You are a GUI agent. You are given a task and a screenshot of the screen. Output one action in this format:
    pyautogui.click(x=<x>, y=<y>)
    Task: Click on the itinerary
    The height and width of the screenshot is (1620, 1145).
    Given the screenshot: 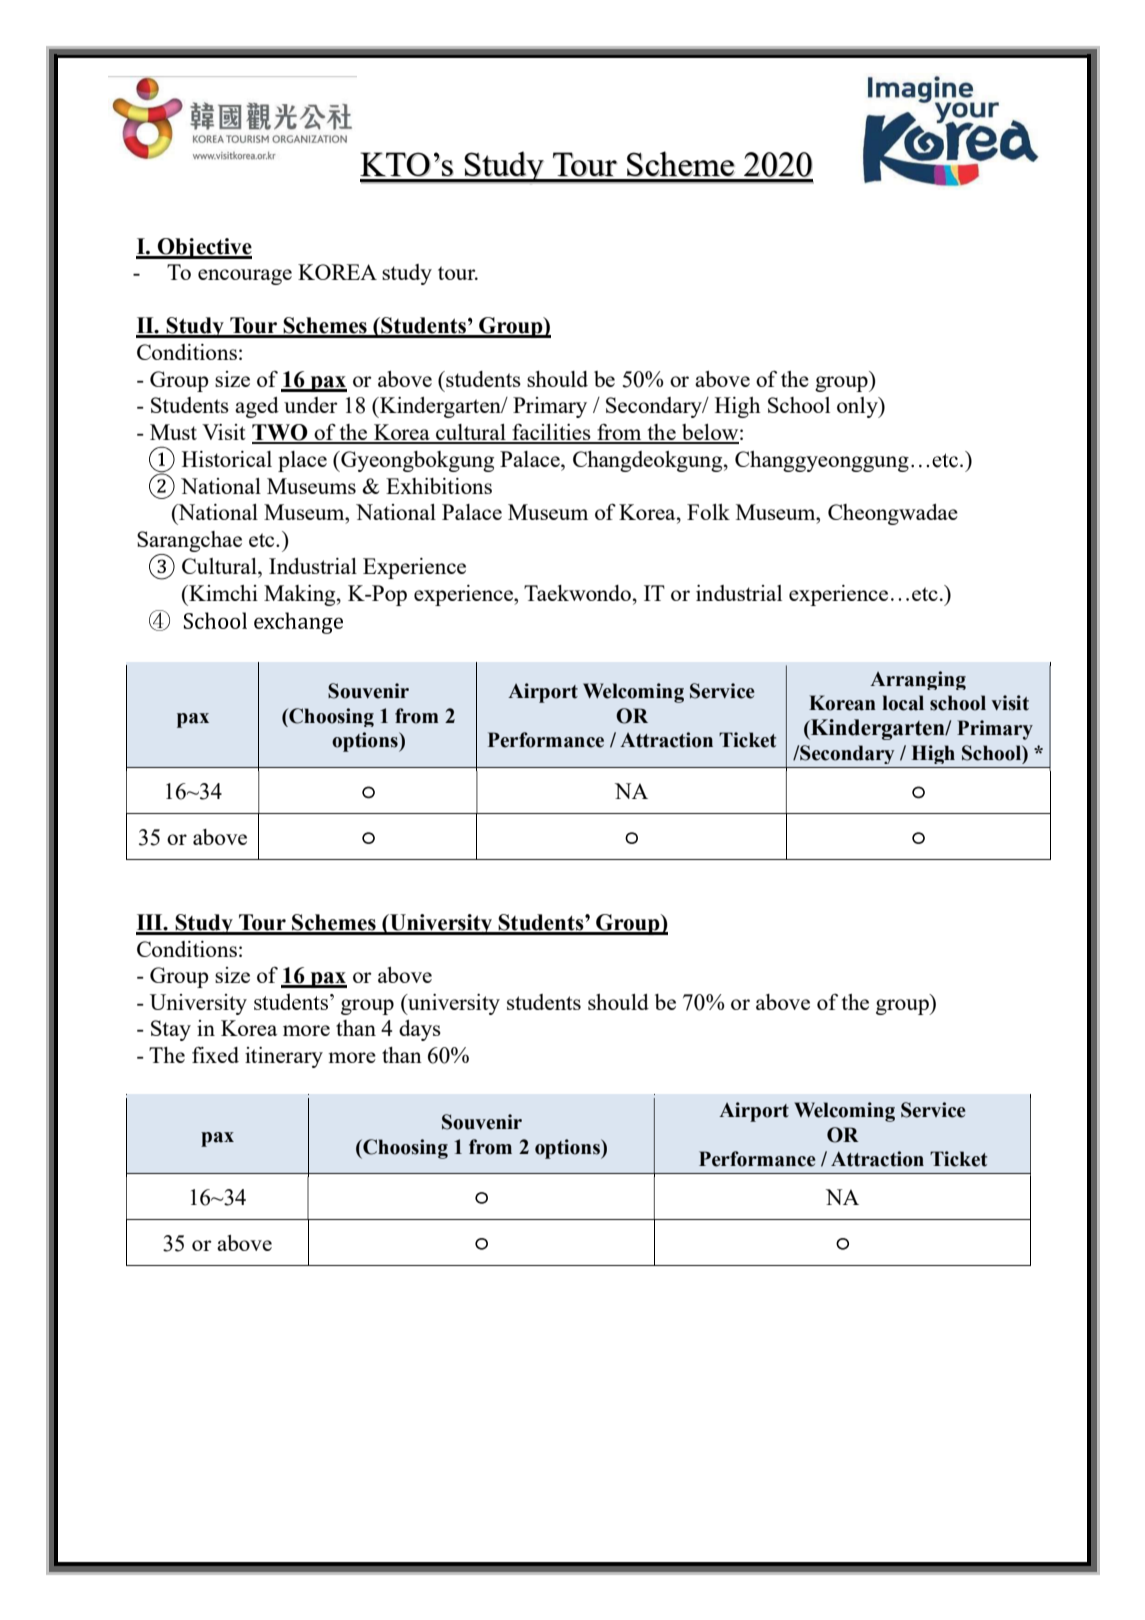 What is the action you would take?
    pyautogui.click(x=284, y=1057)
